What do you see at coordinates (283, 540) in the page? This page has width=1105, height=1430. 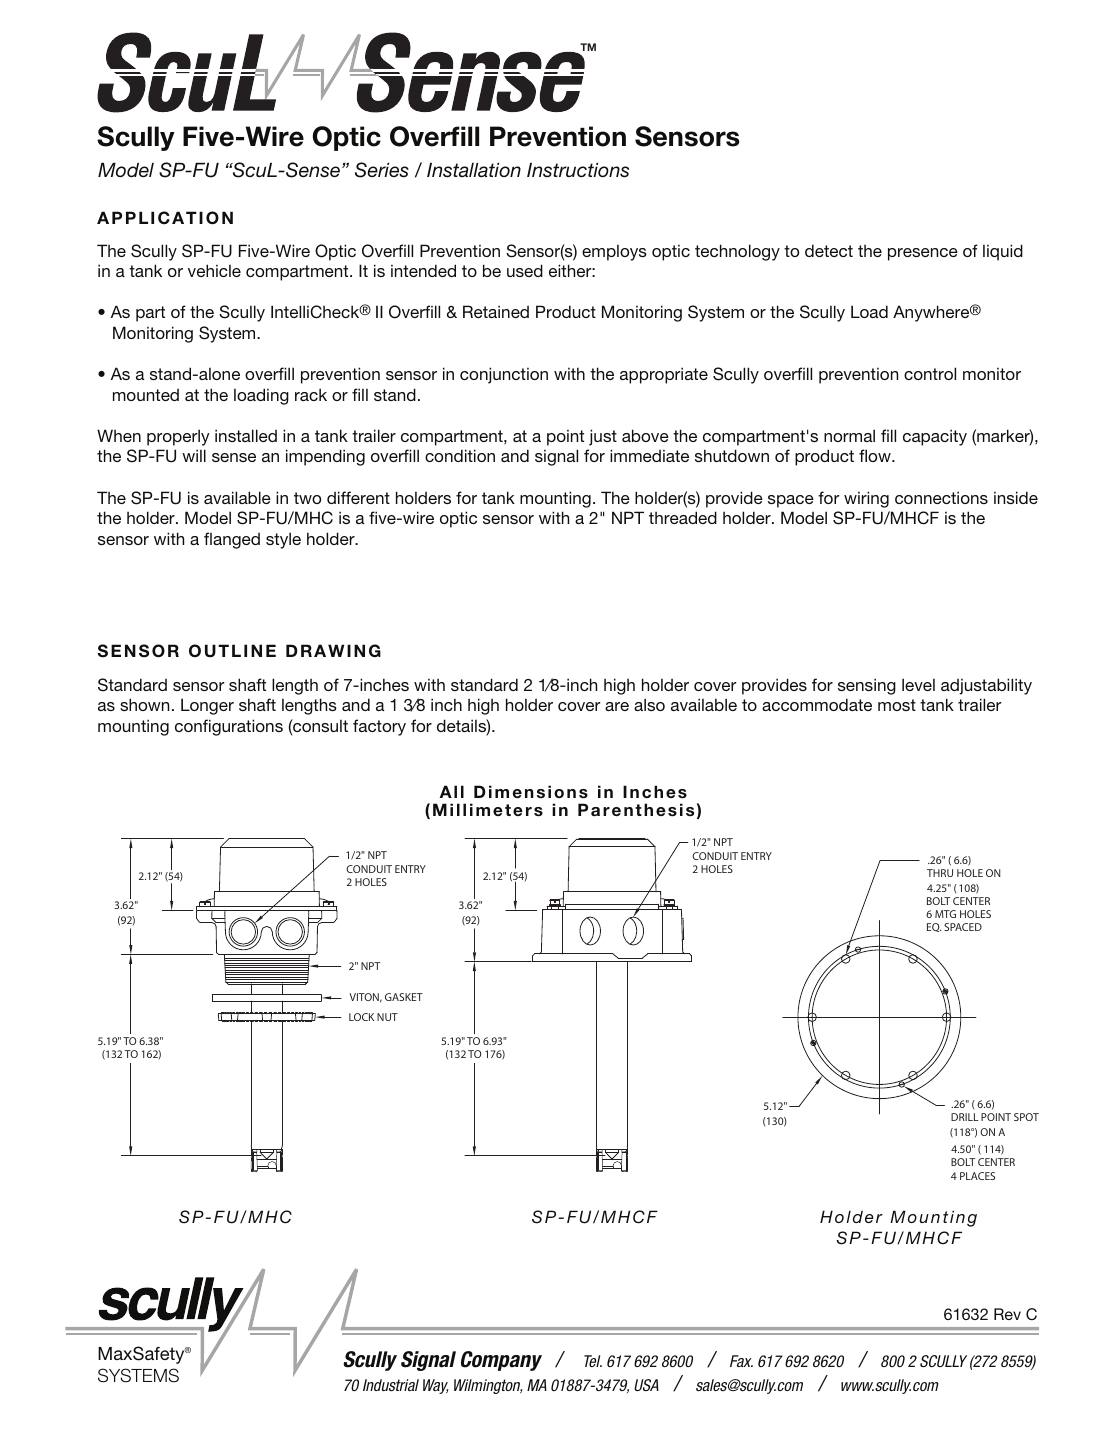 I see `style` at bounding box center [283, 540].
